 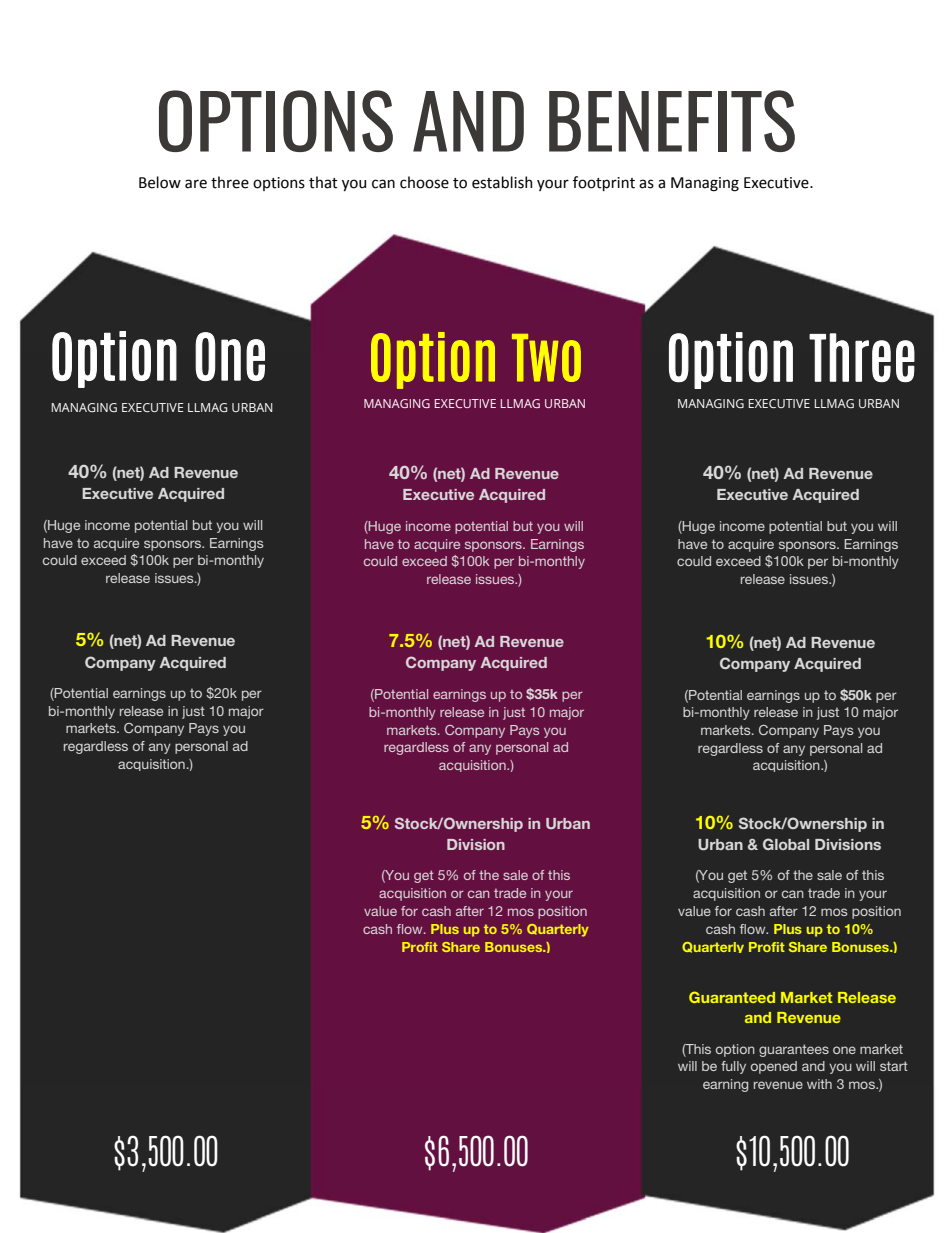 What do you see at coordinates (160, 182) in the screenshot?
I see `Below` at bounding box center [160, 182].
